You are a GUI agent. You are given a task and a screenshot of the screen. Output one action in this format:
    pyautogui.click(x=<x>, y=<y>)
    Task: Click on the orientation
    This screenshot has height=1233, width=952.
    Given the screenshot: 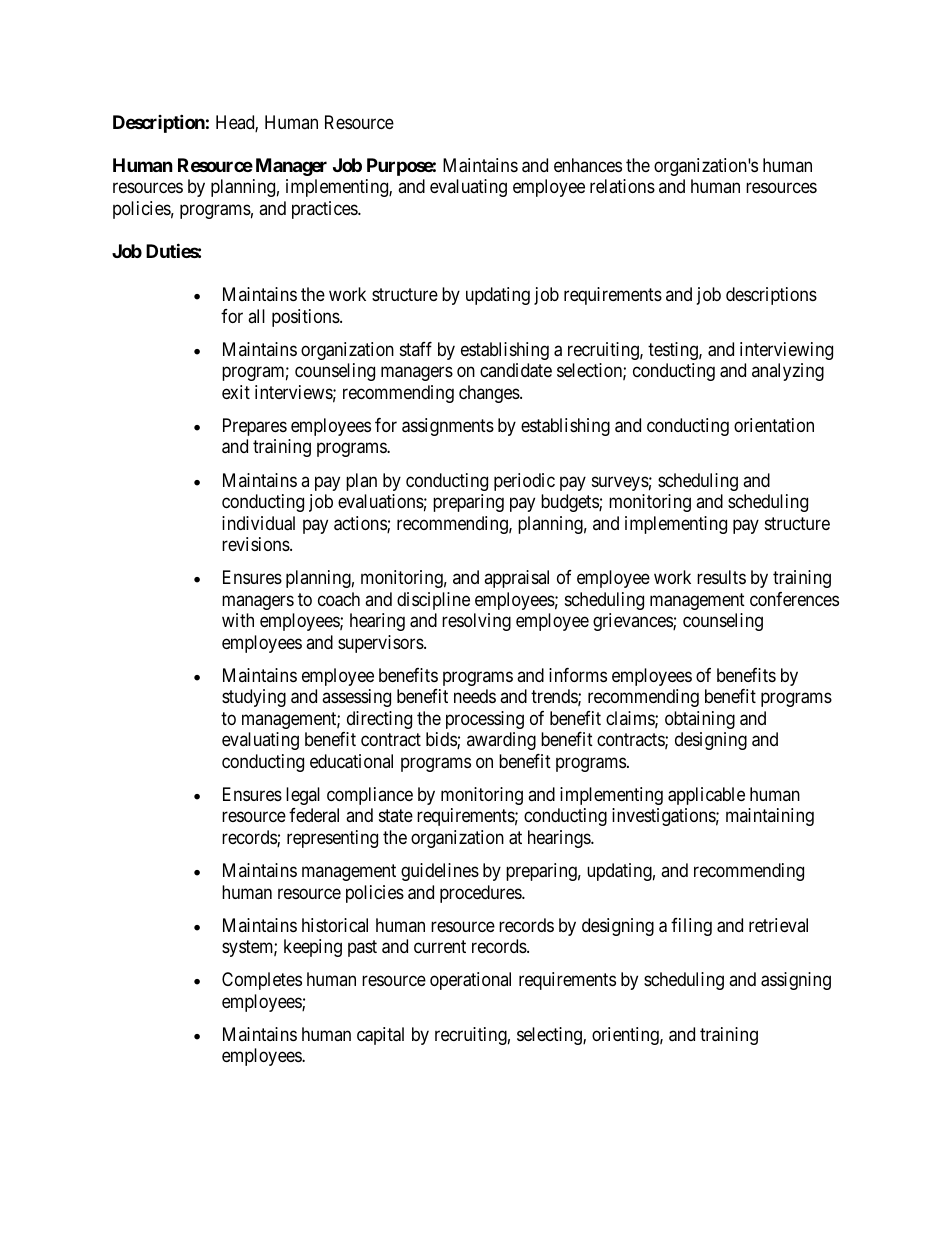 What is the action you would take?
    pyautogui.click(x=774, y=425)
